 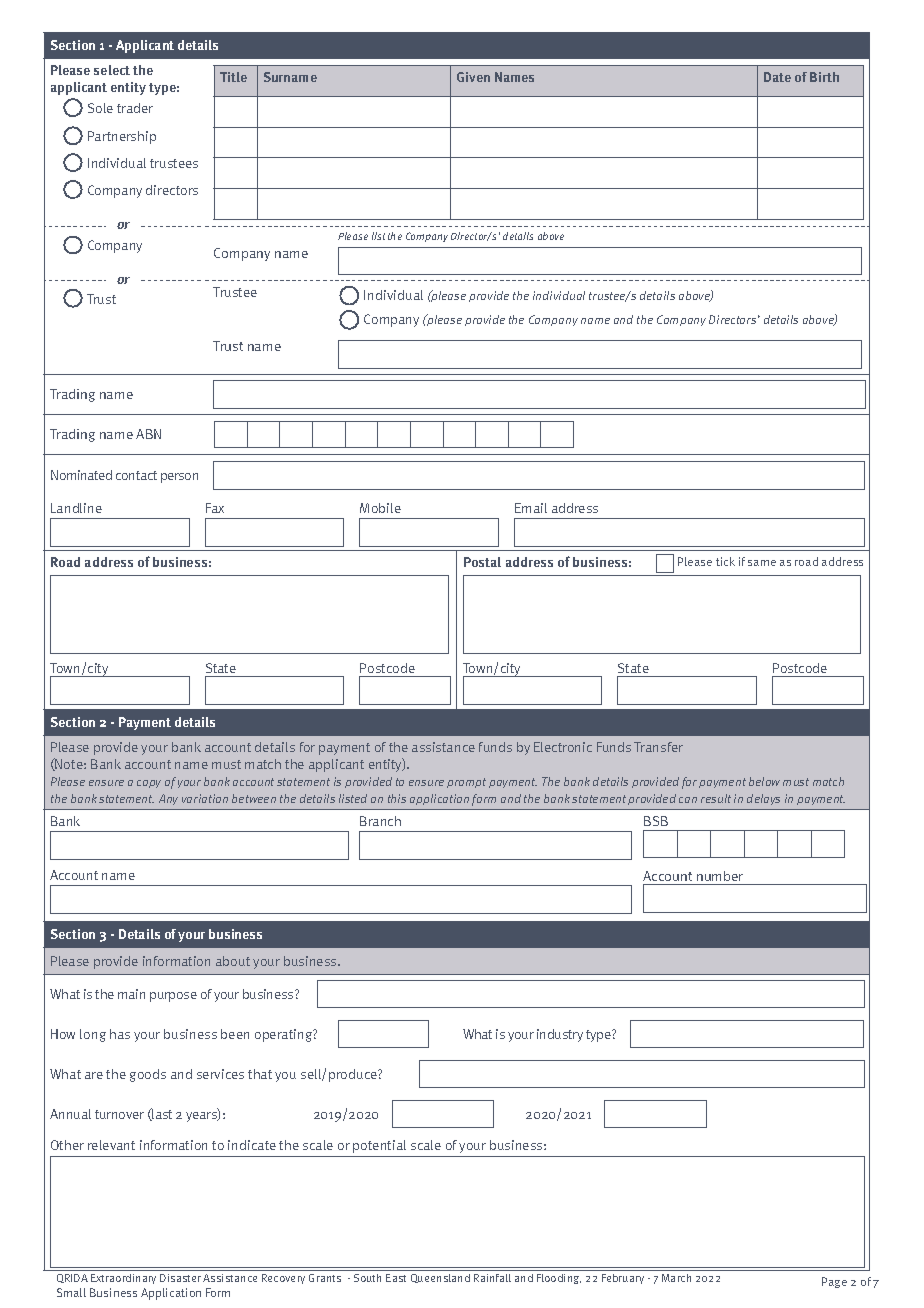 What do you see at coordinates (380, 508) in the screenshot?
I see `Mobile` at bounding box center [380, 508].
